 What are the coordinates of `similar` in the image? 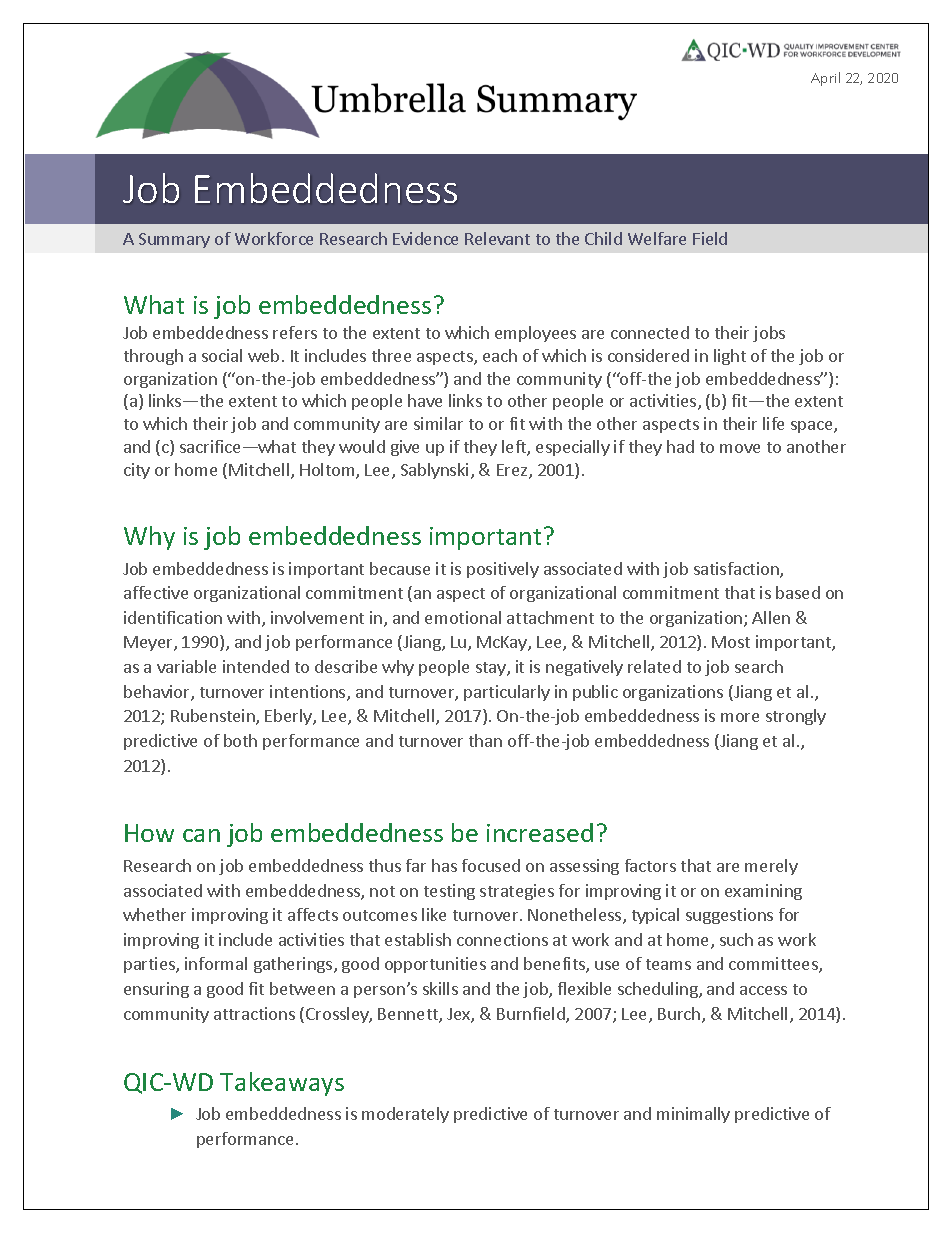 It's located at (438, 423).
